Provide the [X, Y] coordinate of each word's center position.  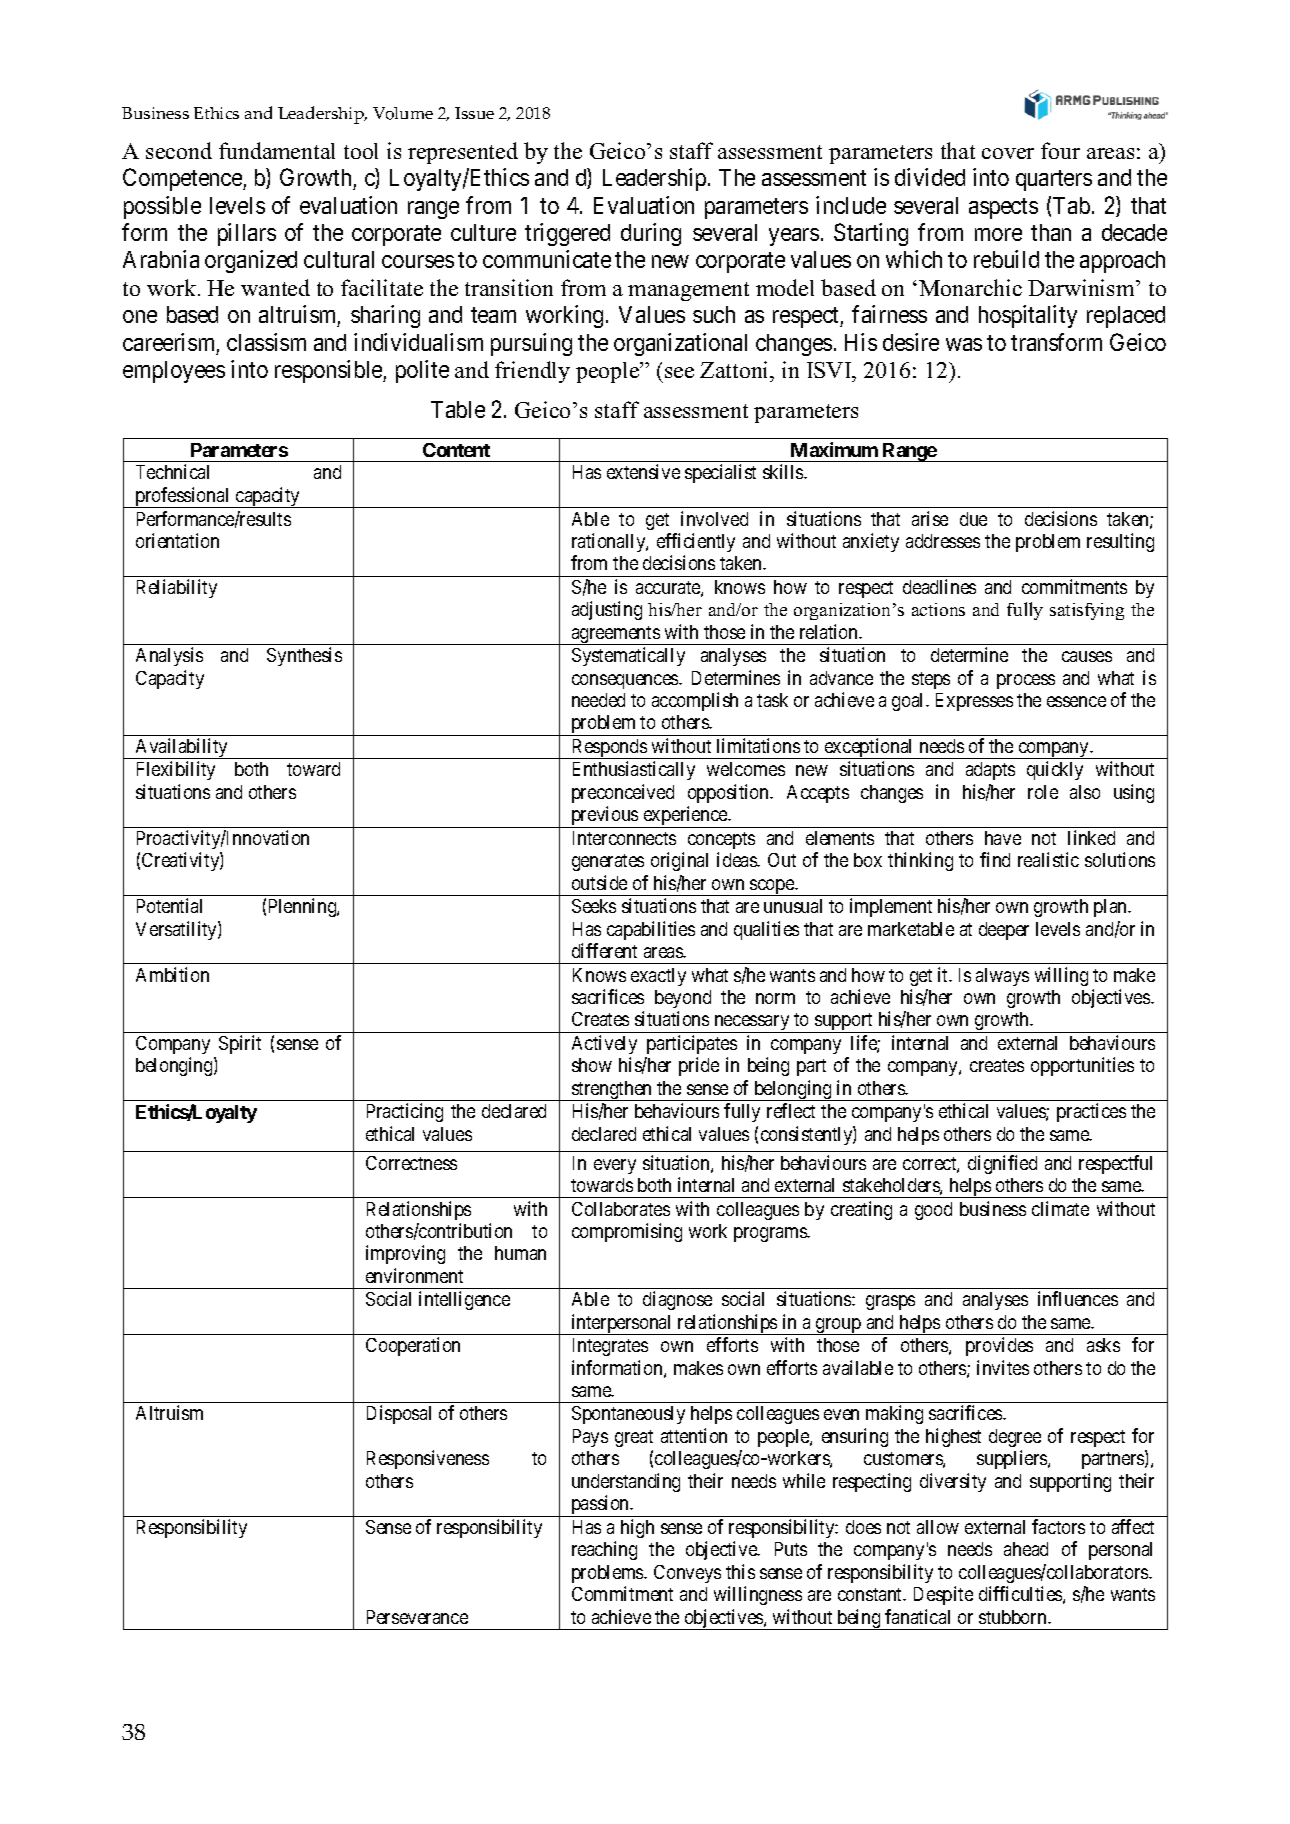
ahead [1026, 1549]
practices [1091, 1112]
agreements [615, 635]
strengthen [612, 1091]
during [651, 234]
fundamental [277, 150]
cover [1008, 153]
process [1026, 681]
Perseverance [417, 1617]
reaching [604, 1550]
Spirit [240, 1044]
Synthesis [304, 656]
